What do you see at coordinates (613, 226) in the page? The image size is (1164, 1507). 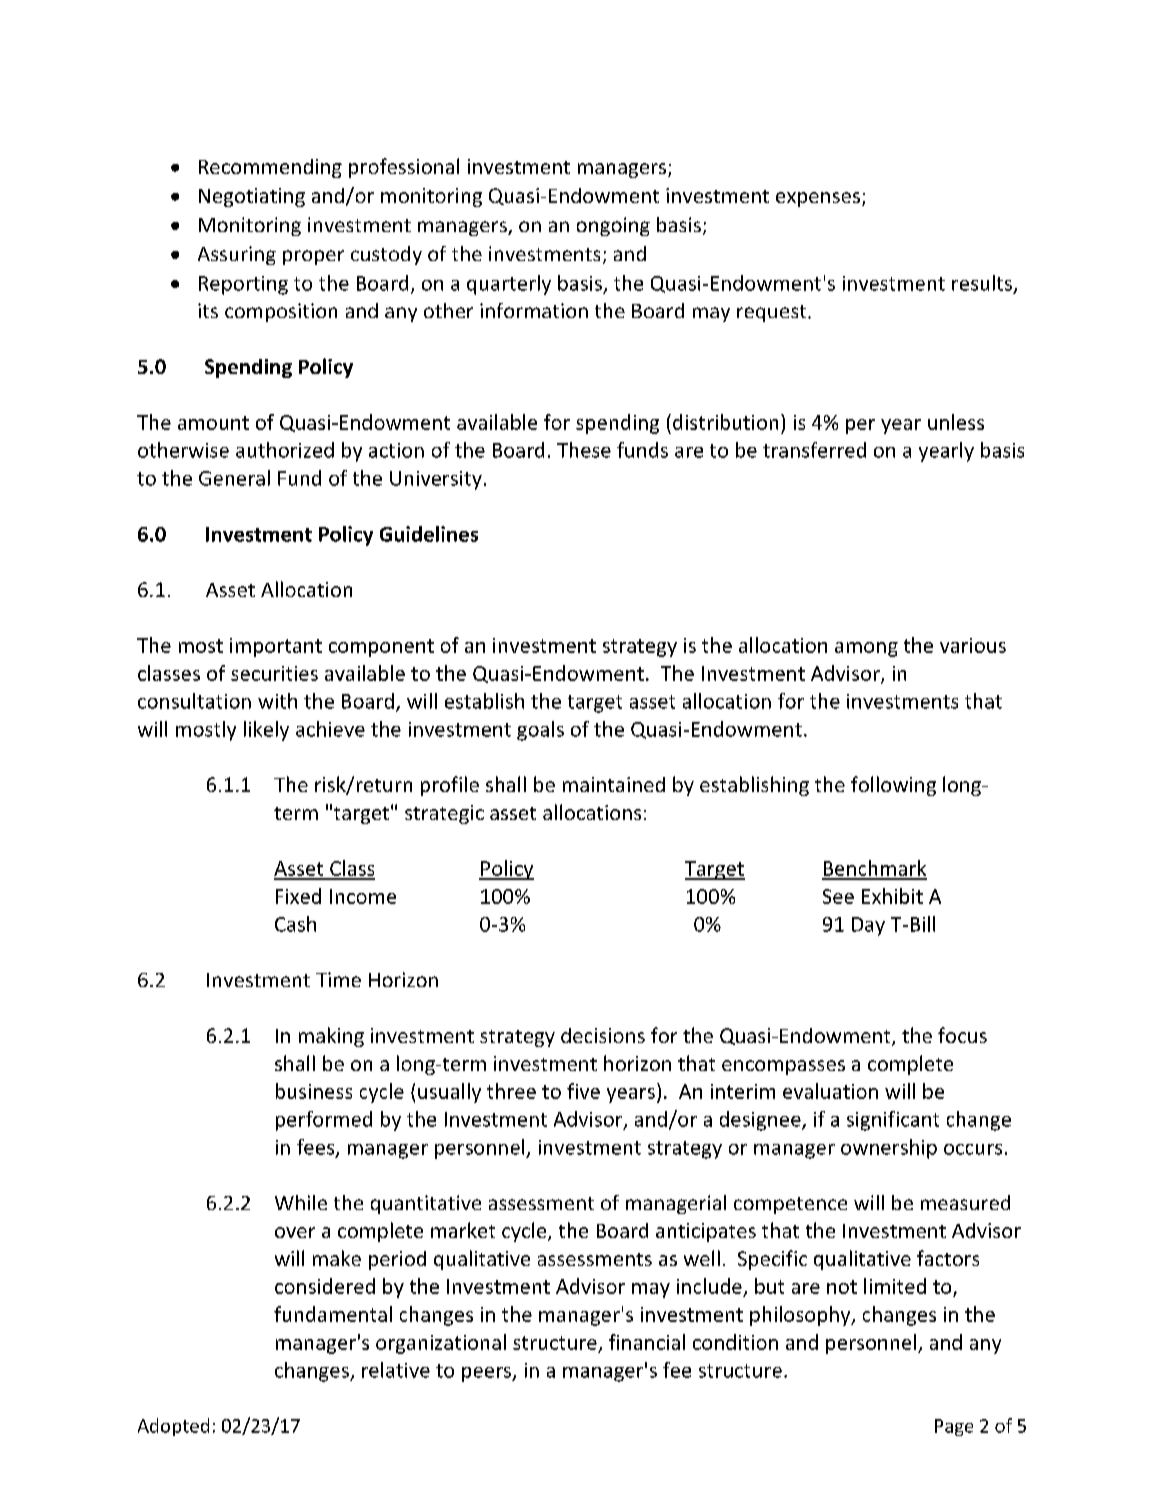 I see `ongoing` at bounding box center [613, 226].
